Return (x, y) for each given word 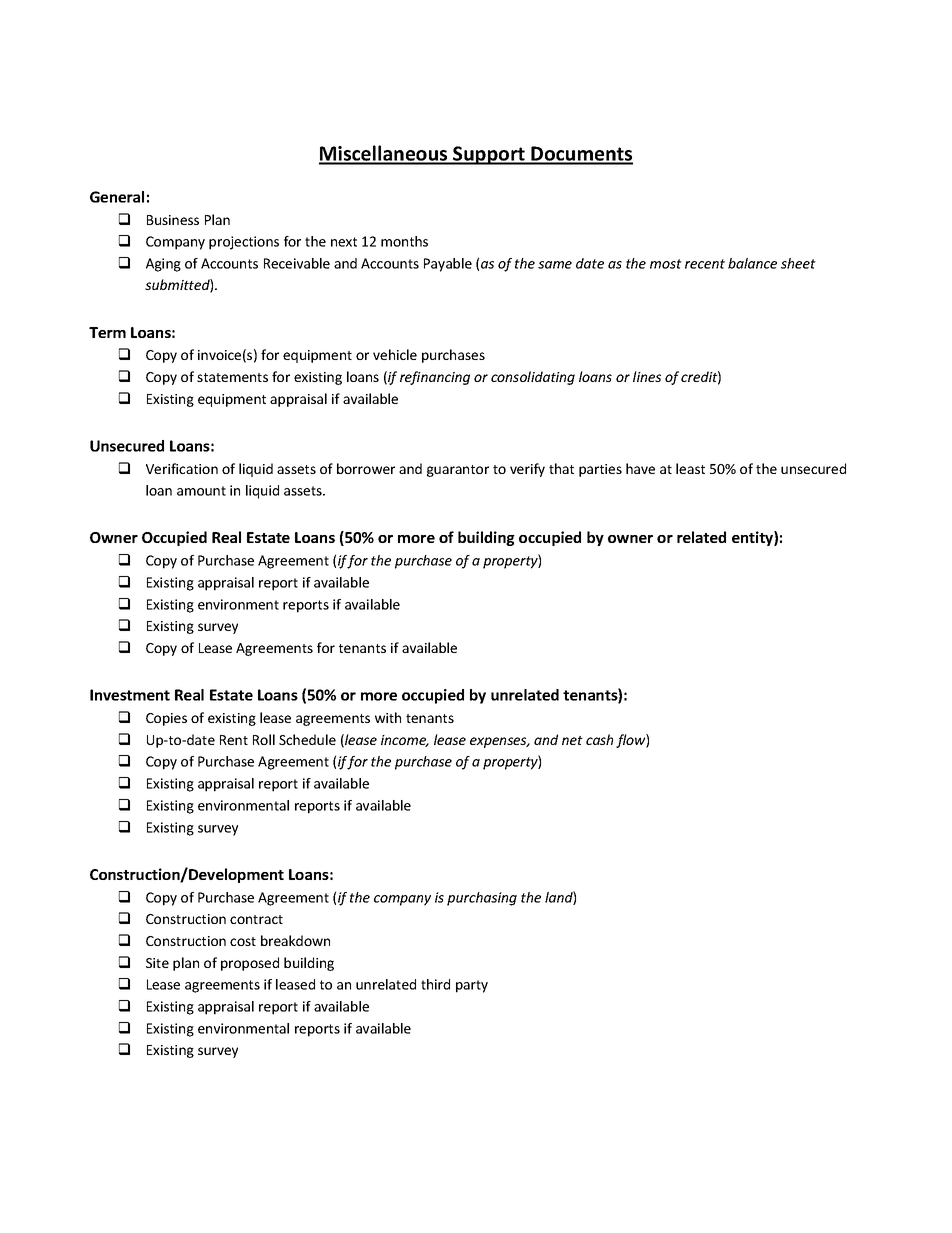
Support (489, 155)
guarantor (458, 471)
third (435, 984)
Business (173, 220)
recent (705, 264)
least (690, 468)
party (472, 986)
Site (157, 963)
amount (201, 491)
